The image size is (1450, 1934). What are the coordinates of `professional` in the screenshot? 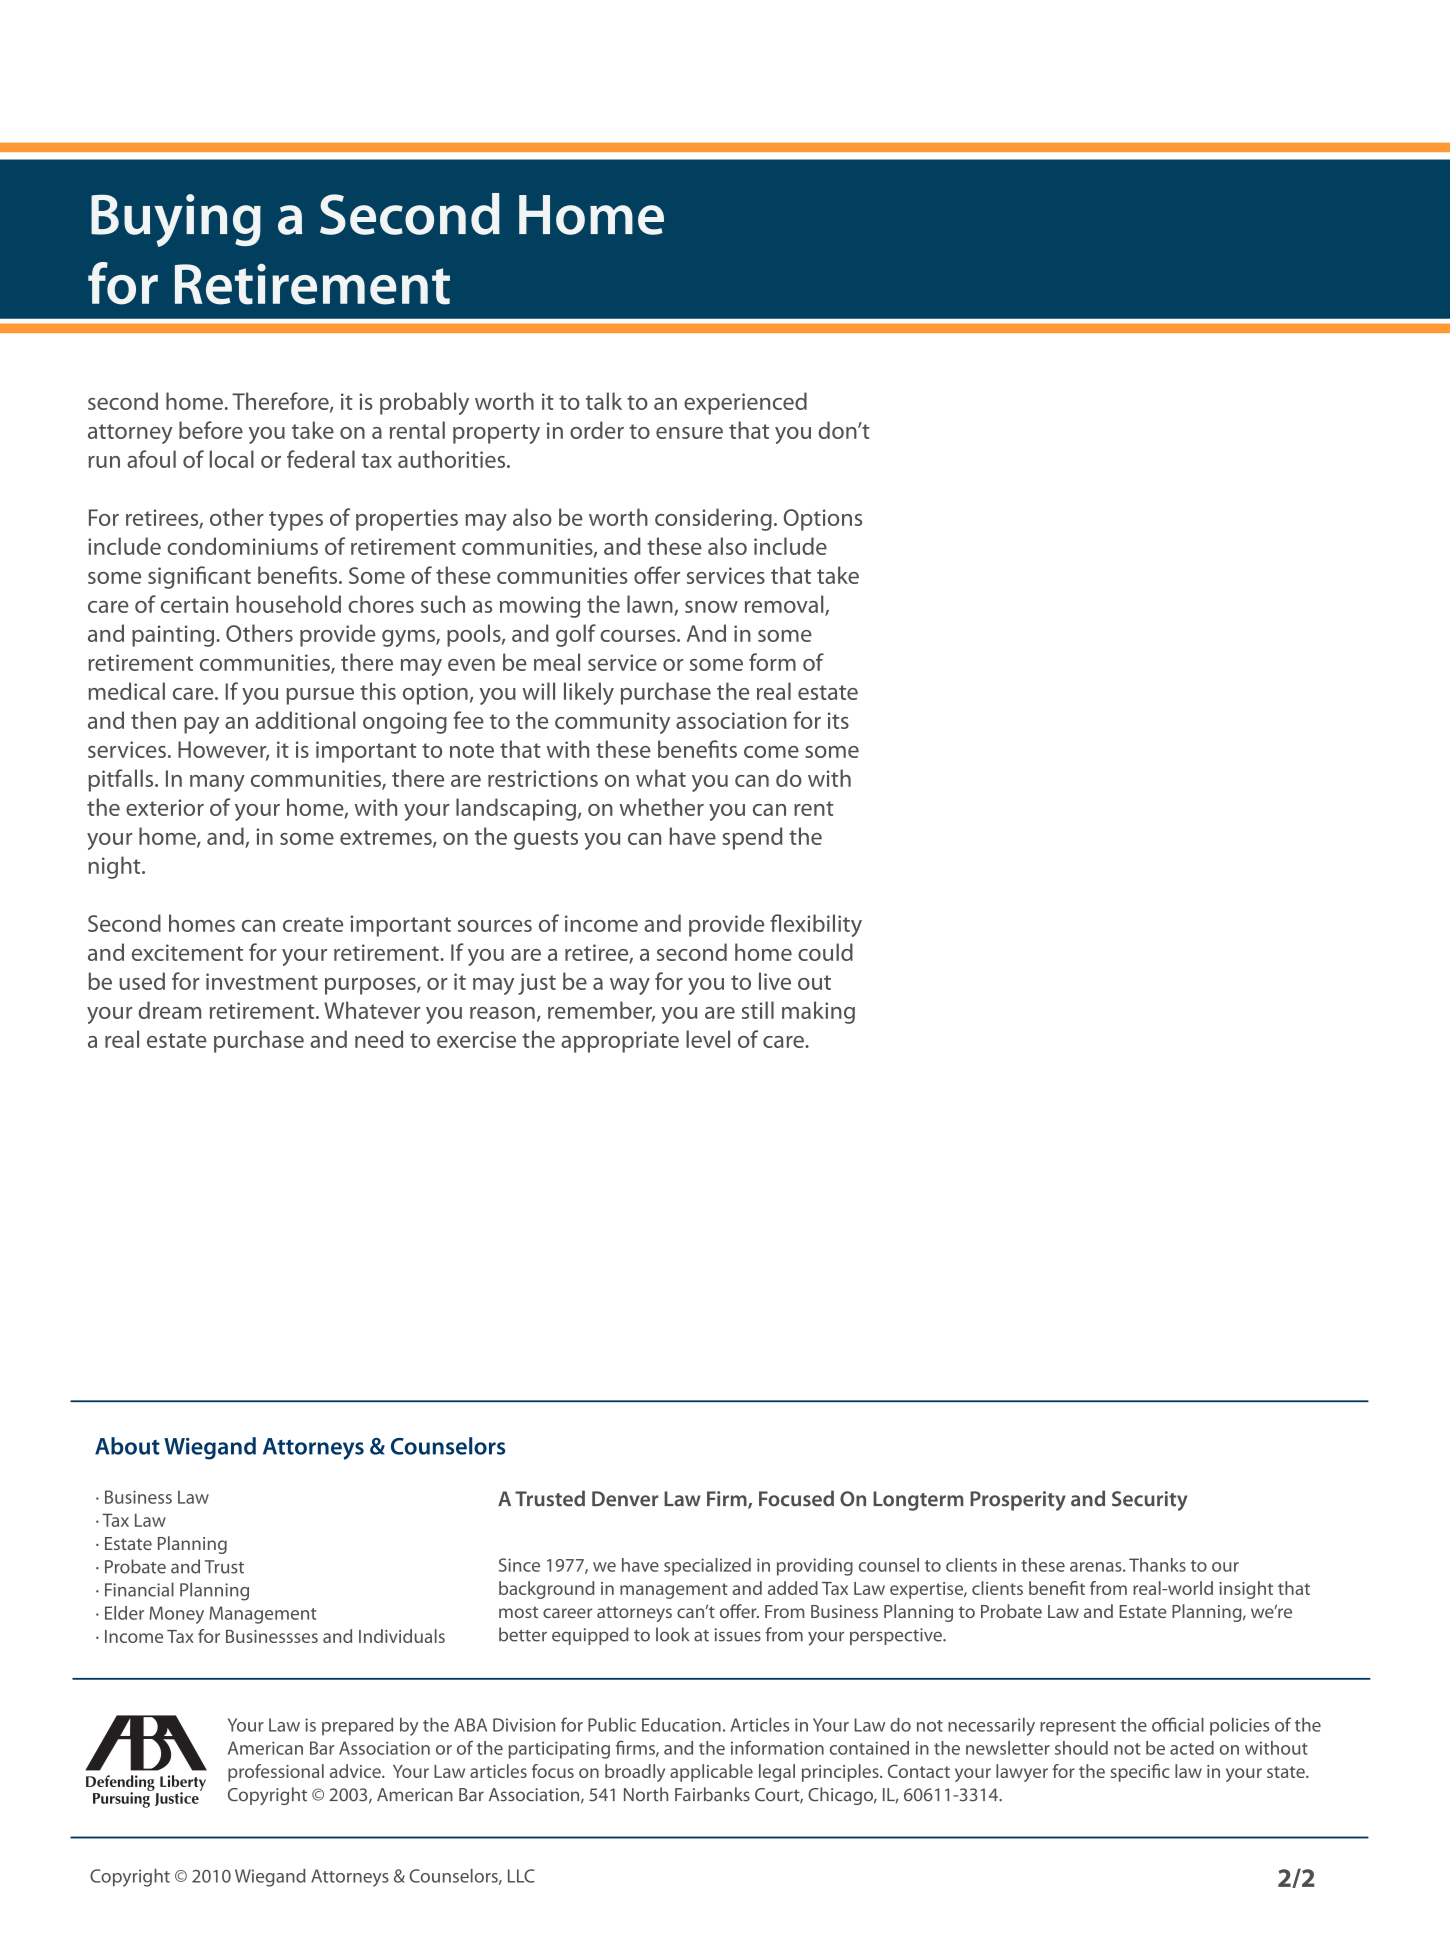 It's located at (276, 1773).
